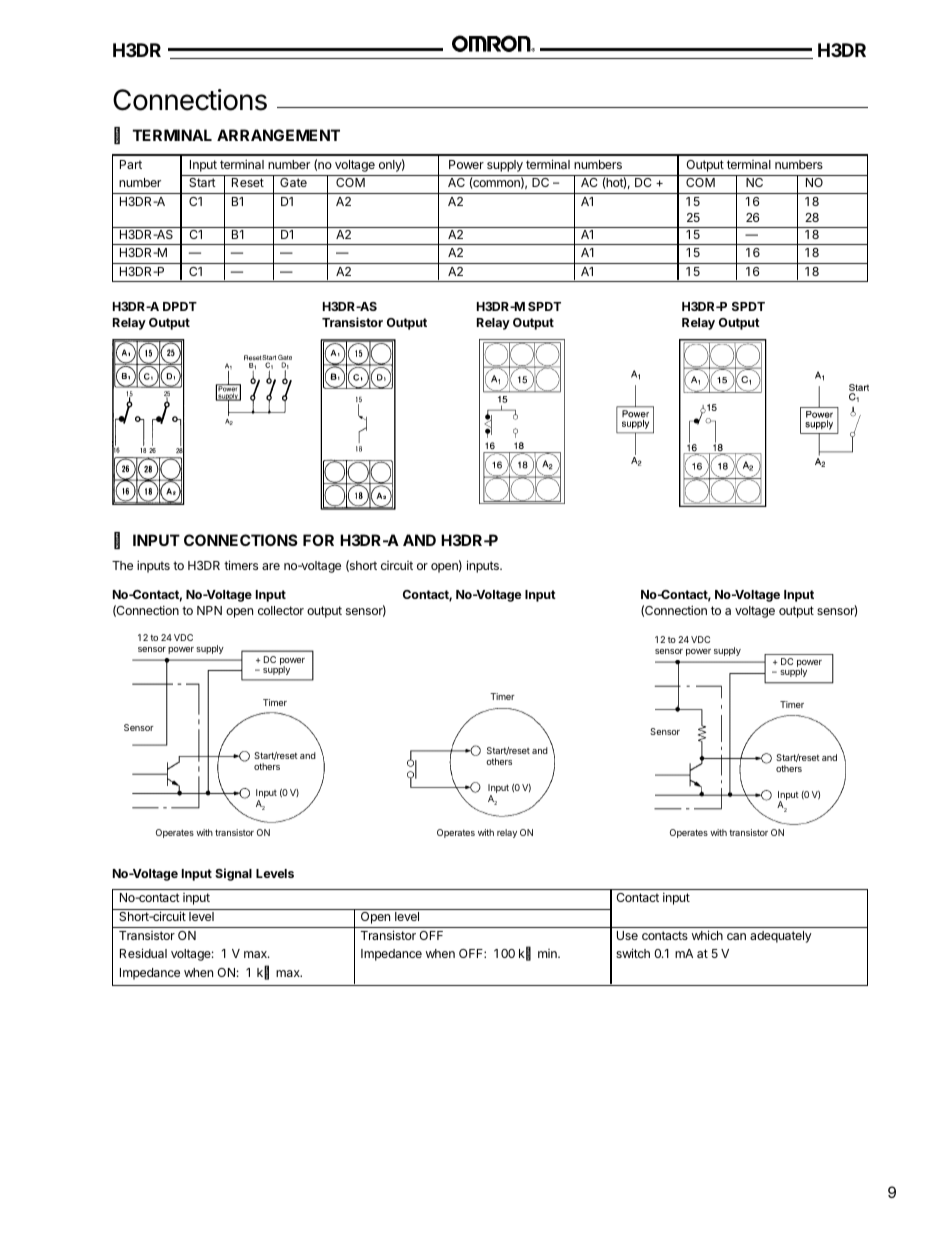 This screenshot has height=1233, width=952. Describe the element at coordinates (707, 935) in the screenshot. I see `which` at that location.
